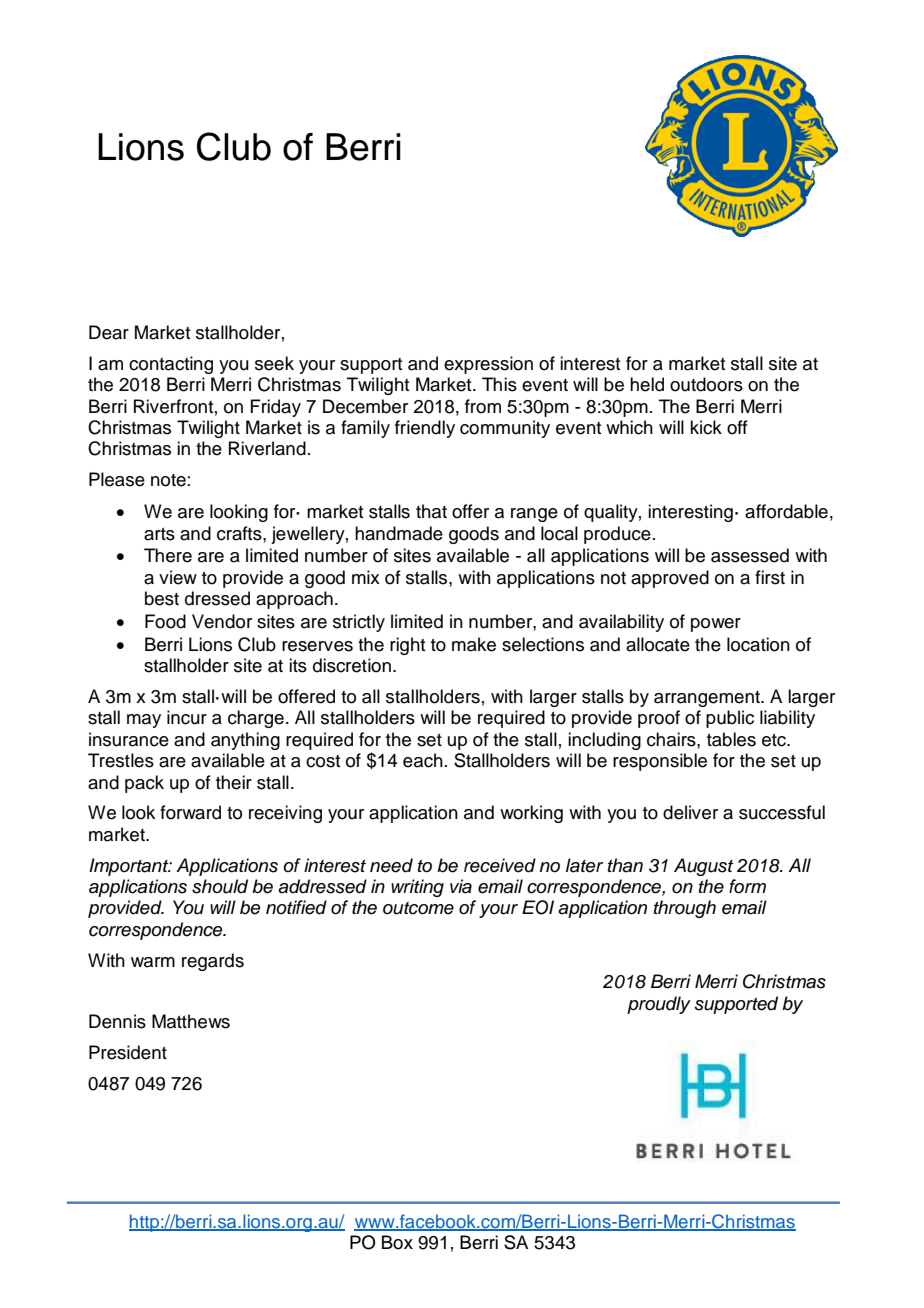 The image size is (924, 1308). Describe the element at coordinates (423, 760) in the document. I see `each` at that location.
